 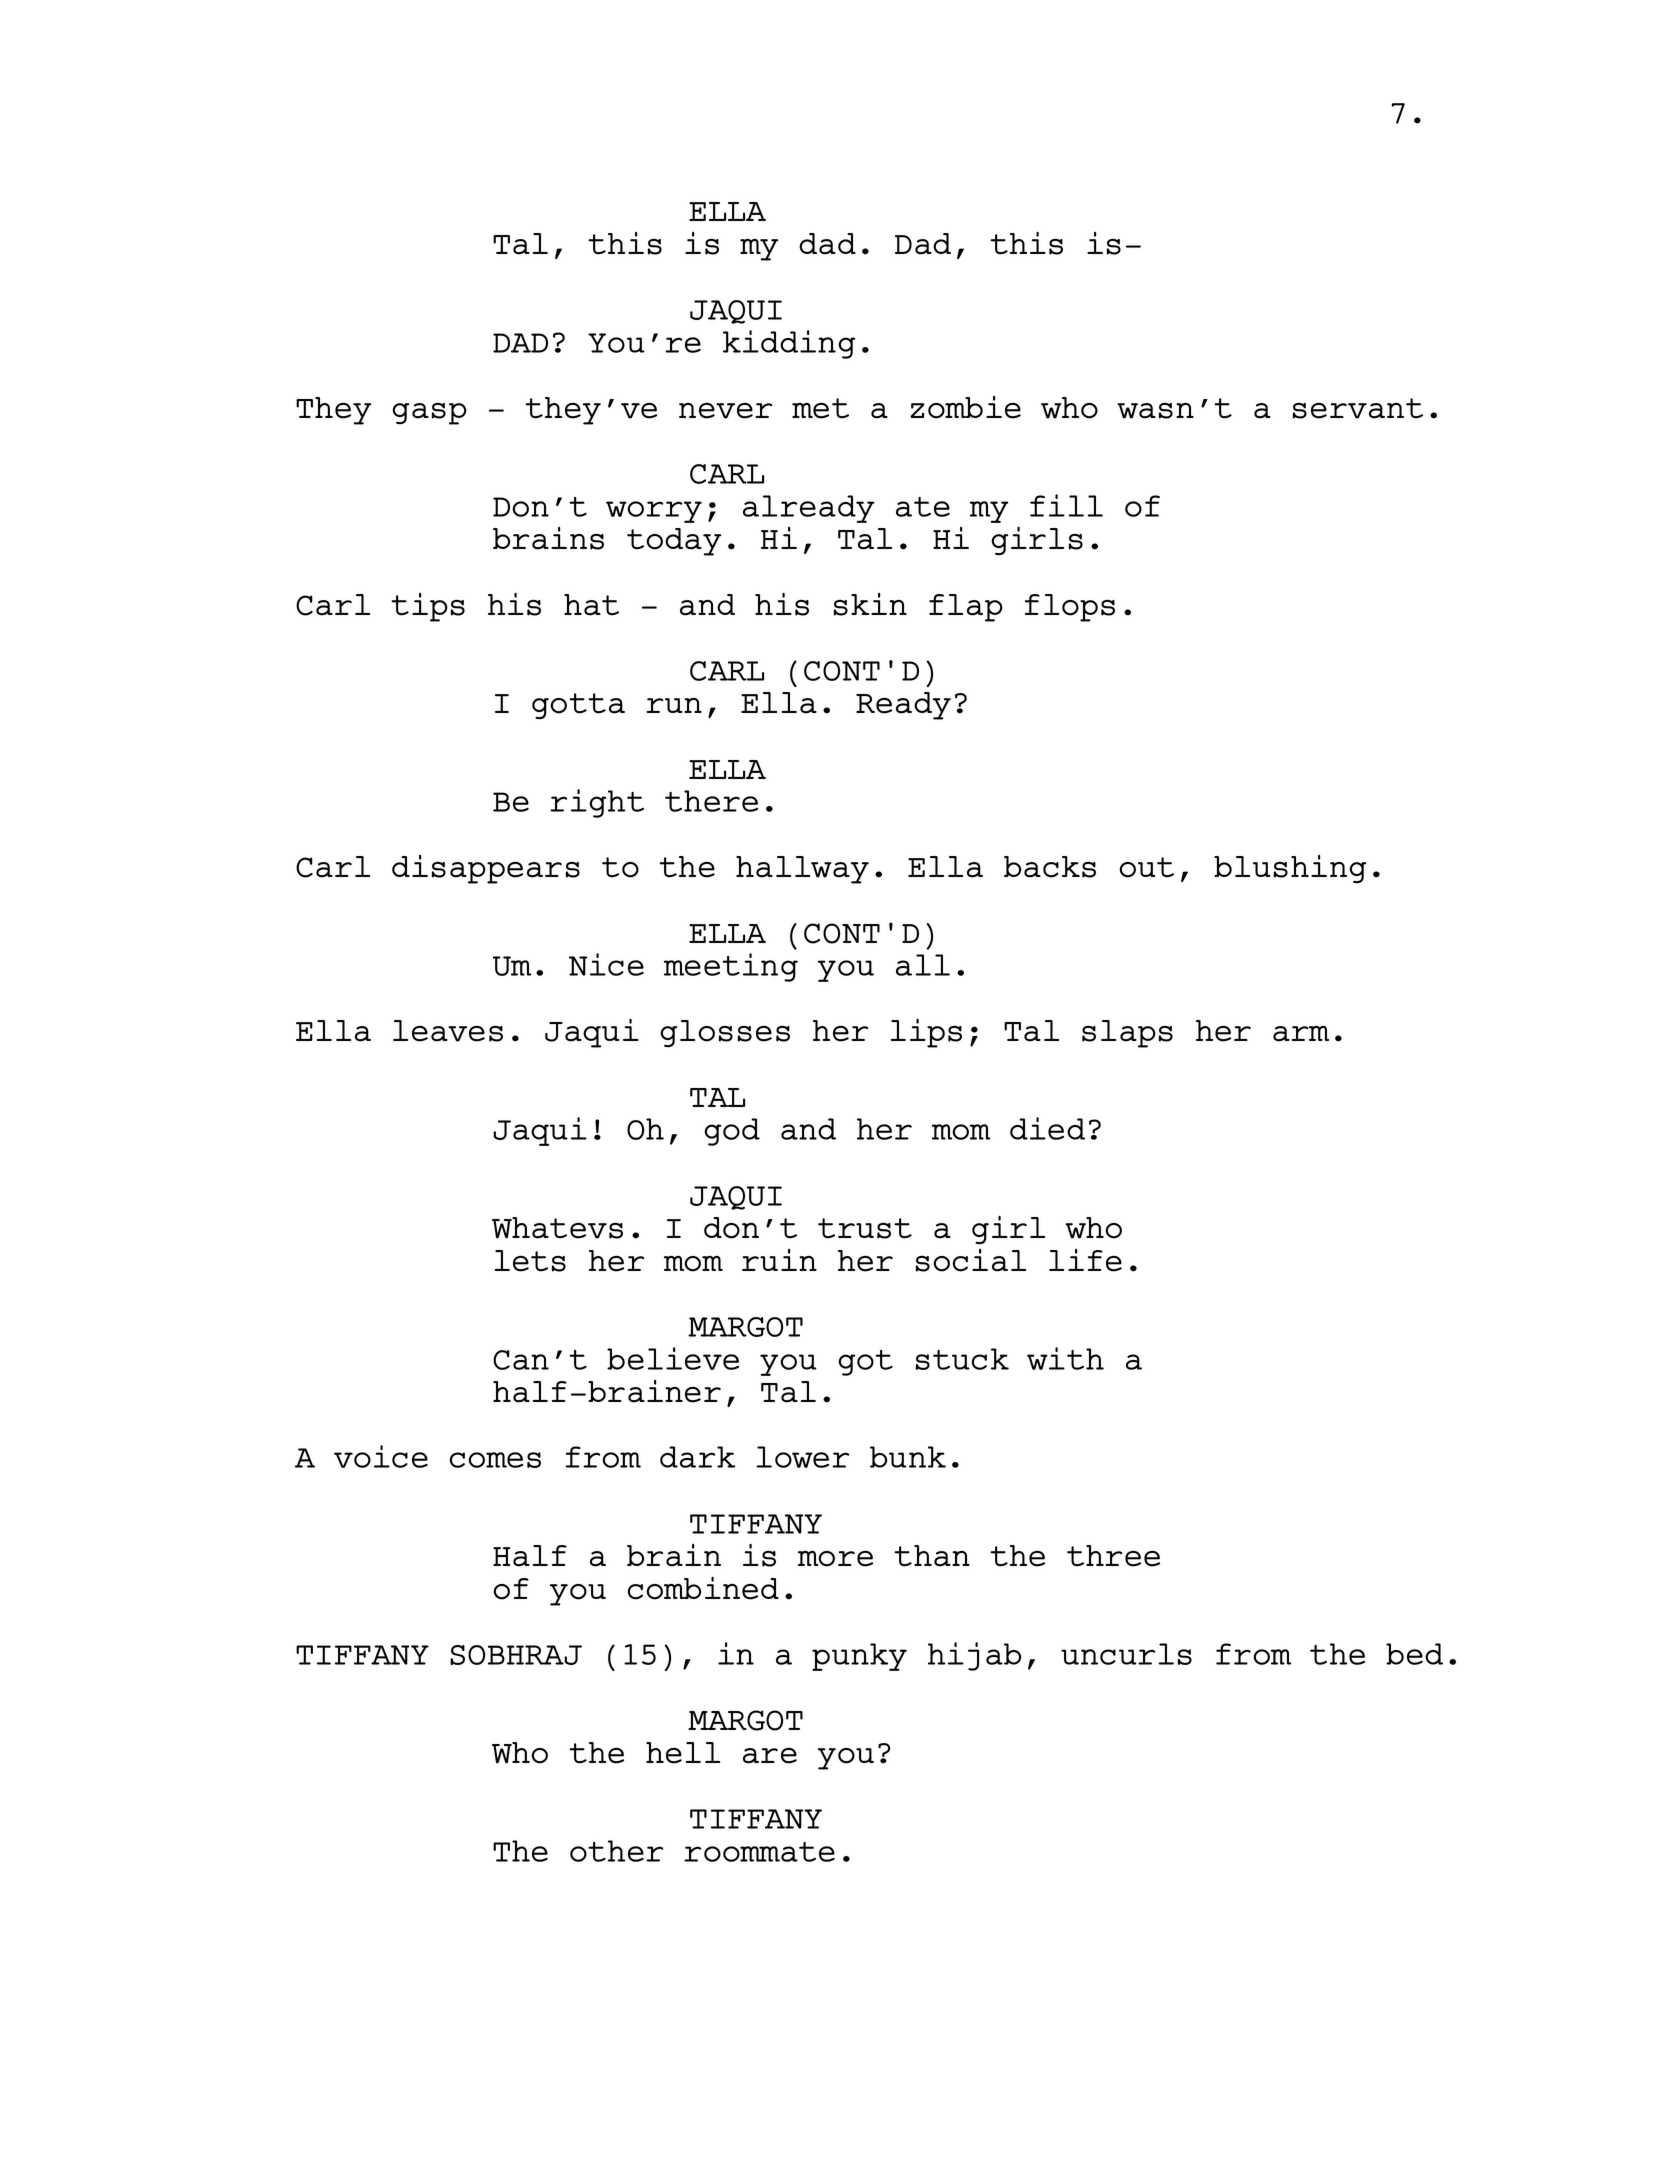 I want to click on servant, so click(x=1358, y=408).
